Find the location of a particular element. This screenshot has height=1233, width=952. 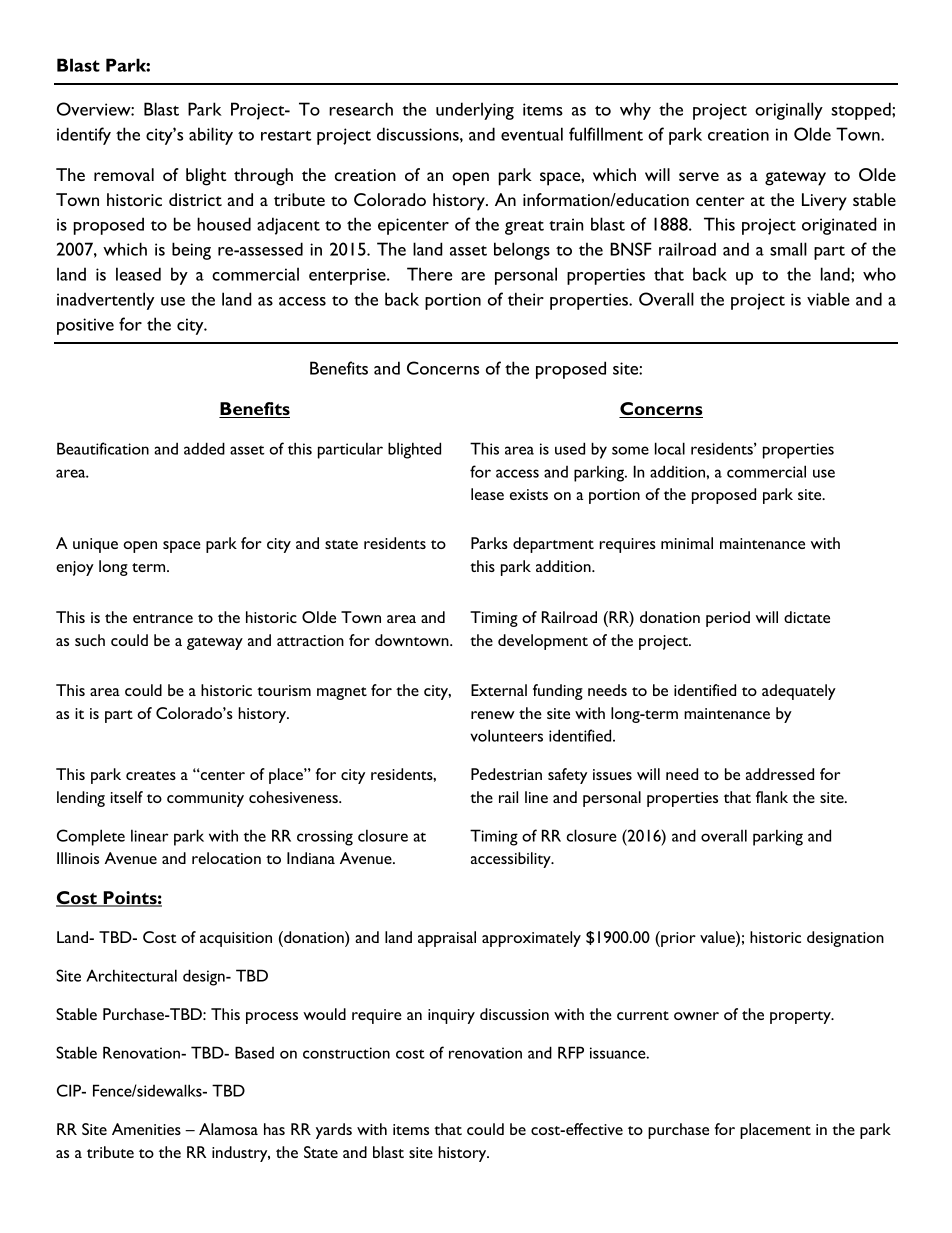

dictate is located at coordinates (807, 617).
